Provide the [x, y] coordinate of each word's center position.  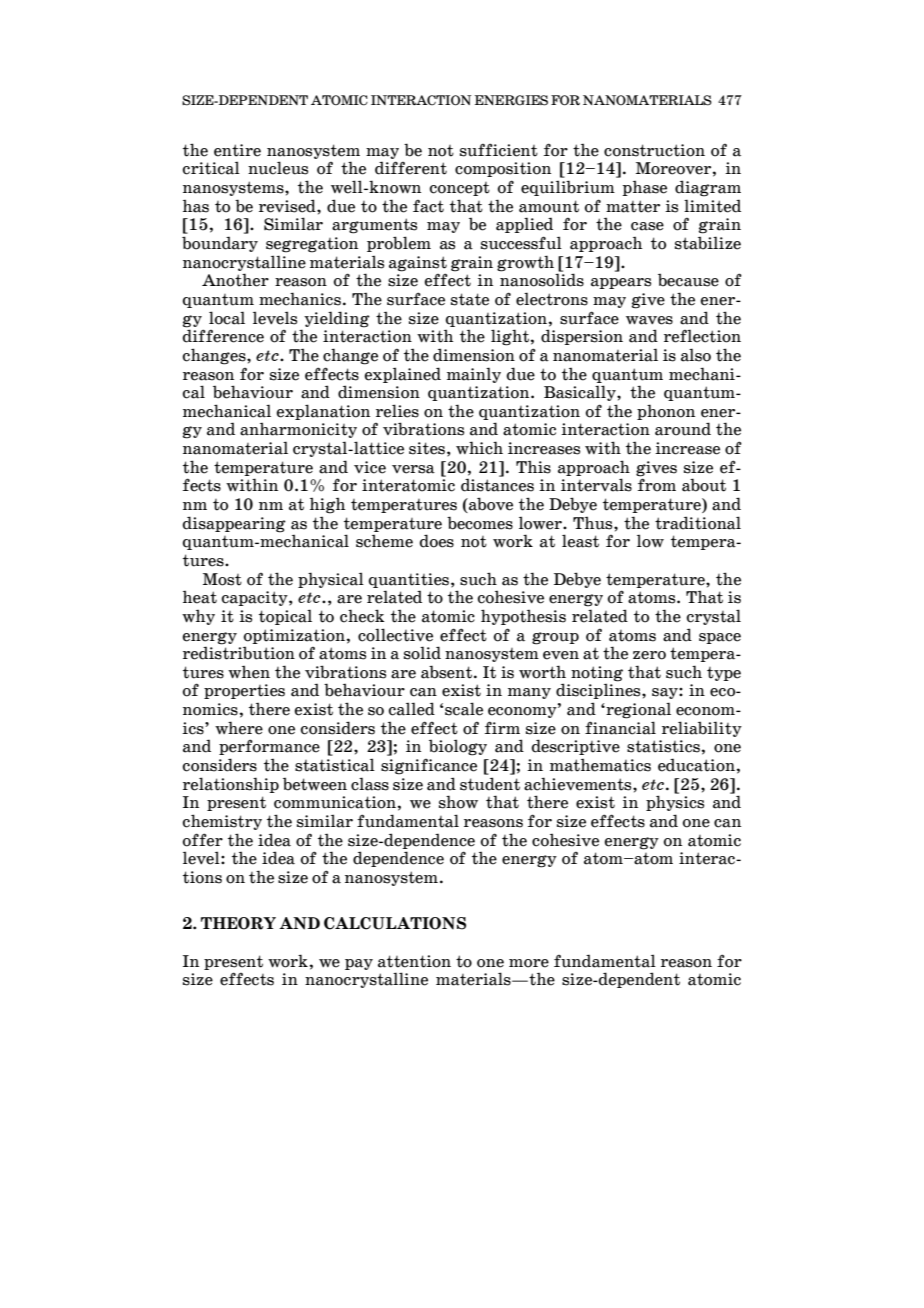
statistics [663, 746]
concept [460, 189]
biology [458, 747]
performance [269, 747]
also [696, 355]
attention [414, 961]
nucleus [278, 168]
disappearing [234, 524]
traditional [698, 523]
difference [223, 336]
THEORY [238, 923]
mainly [474, 375]
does [437, 541]
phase [644, 188]
